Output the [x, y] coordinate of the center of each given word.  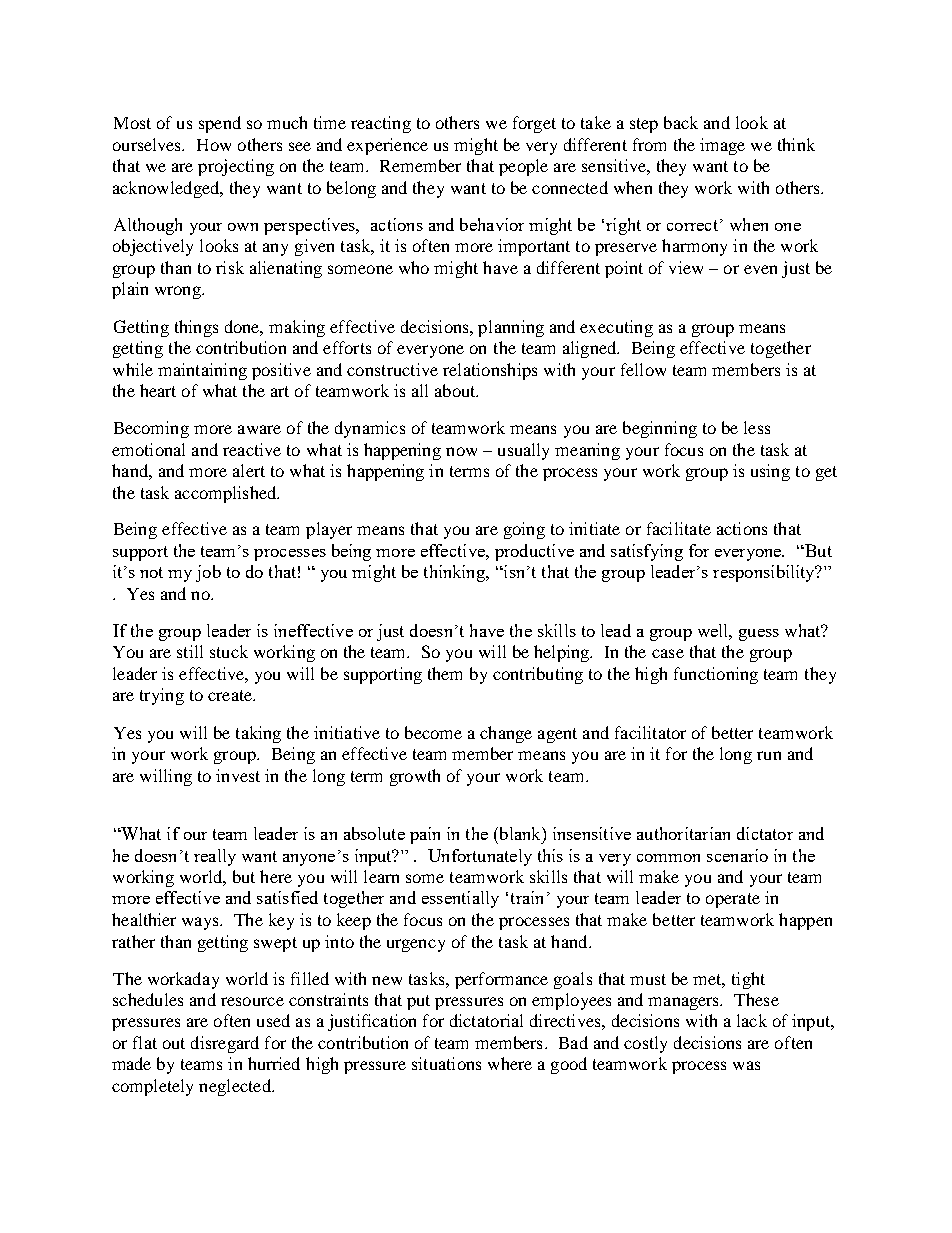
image [722, 146]
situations [446, 1063]
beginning [660, 429]
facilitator [650, 732]
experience [387, 146]
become [433, 732]
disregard [225, 1044]
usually [523, 451]
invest [238, 775]
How [214, 145]
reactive [252, 449]
